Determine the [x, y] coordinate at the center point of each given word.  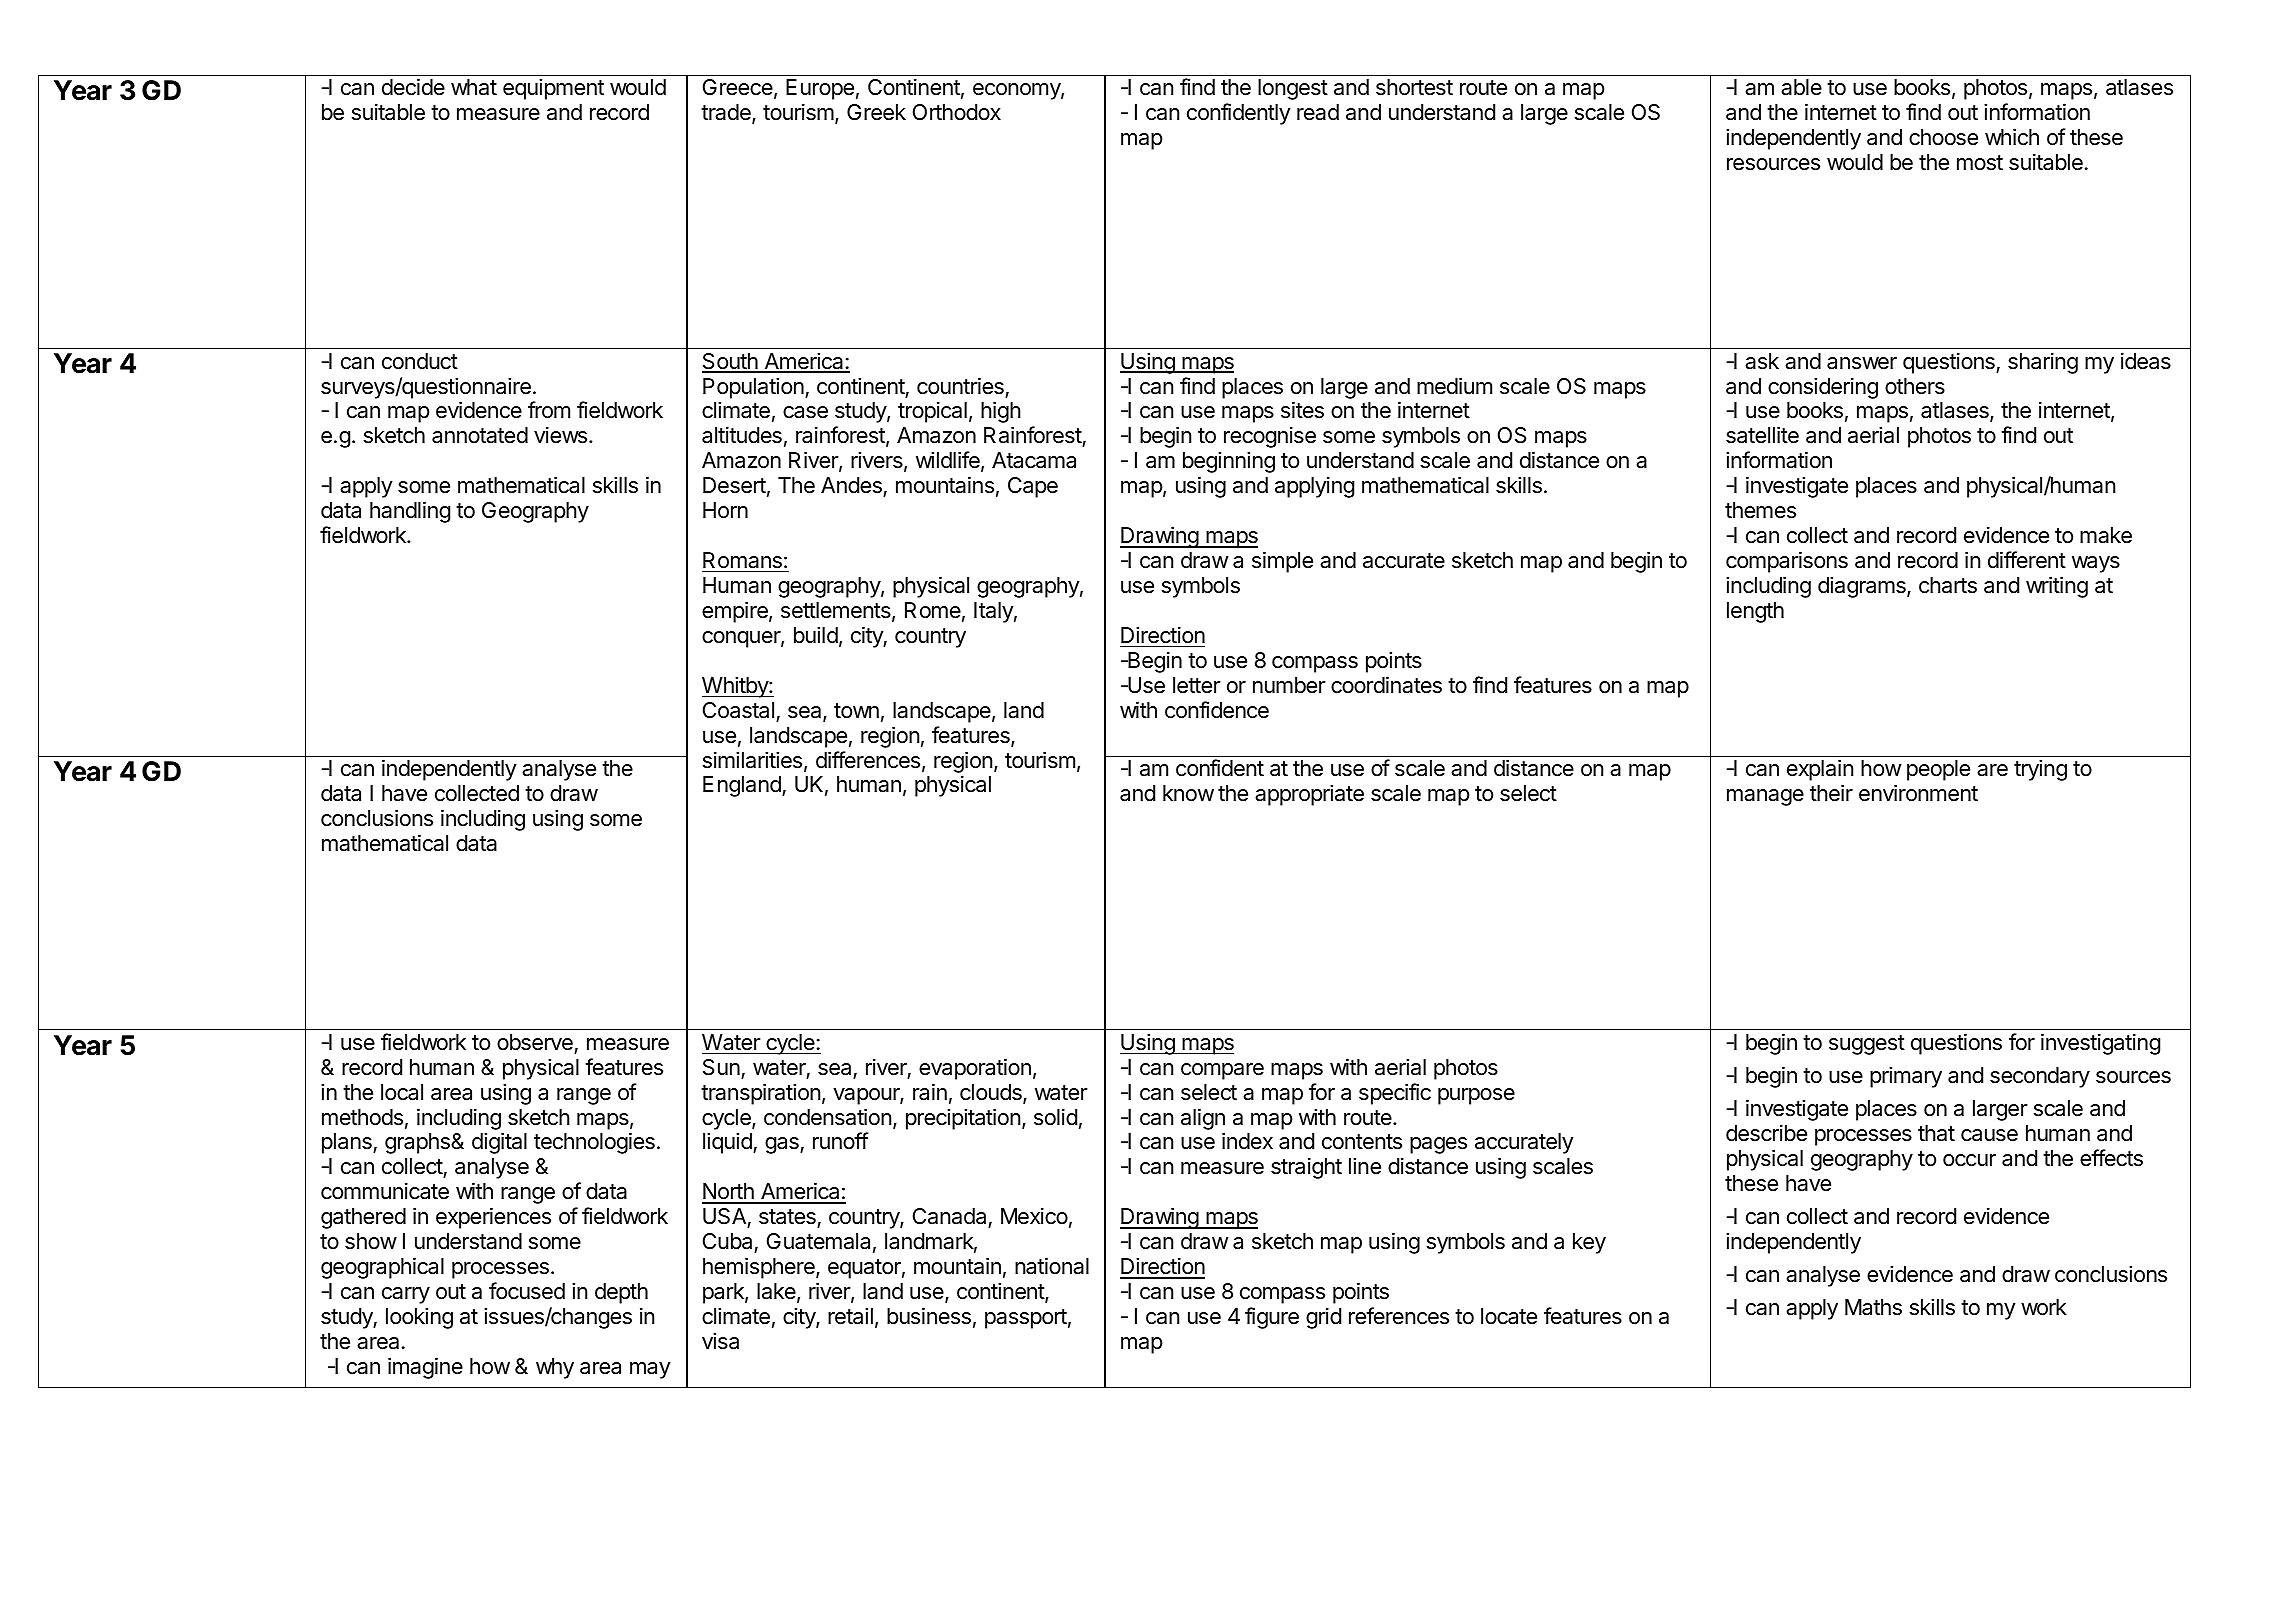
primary [1906, 1077]
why [555, 1368]
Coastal [738, 710]
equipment [553, 89]
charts [1948, 585]
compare [1222, 1071]
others [1915, 386]
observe [535, 1042]
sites [1302, 410]
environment [1918, 793]
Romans [742, 560]
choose [1943, 137]
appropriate [1309, 795]
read [1318, 112]
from [549, 410]
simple [1282, 562]
